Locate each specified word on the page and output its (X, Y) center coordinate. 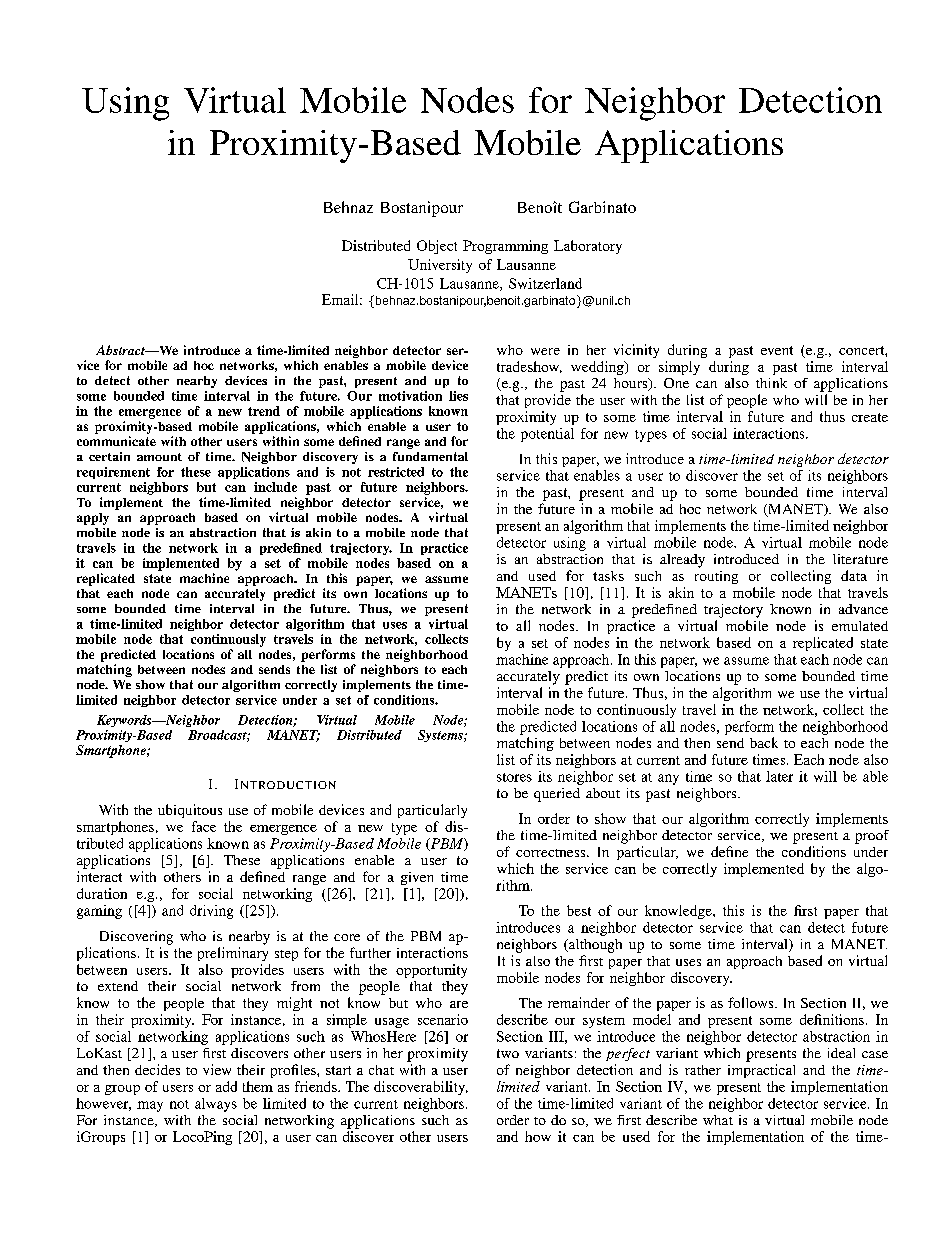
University (440, 266)
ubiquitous (190, 811)
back (764, 742)
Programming (505, 247)
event (777, 350)
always (216, 1105)
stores (514, 777)
